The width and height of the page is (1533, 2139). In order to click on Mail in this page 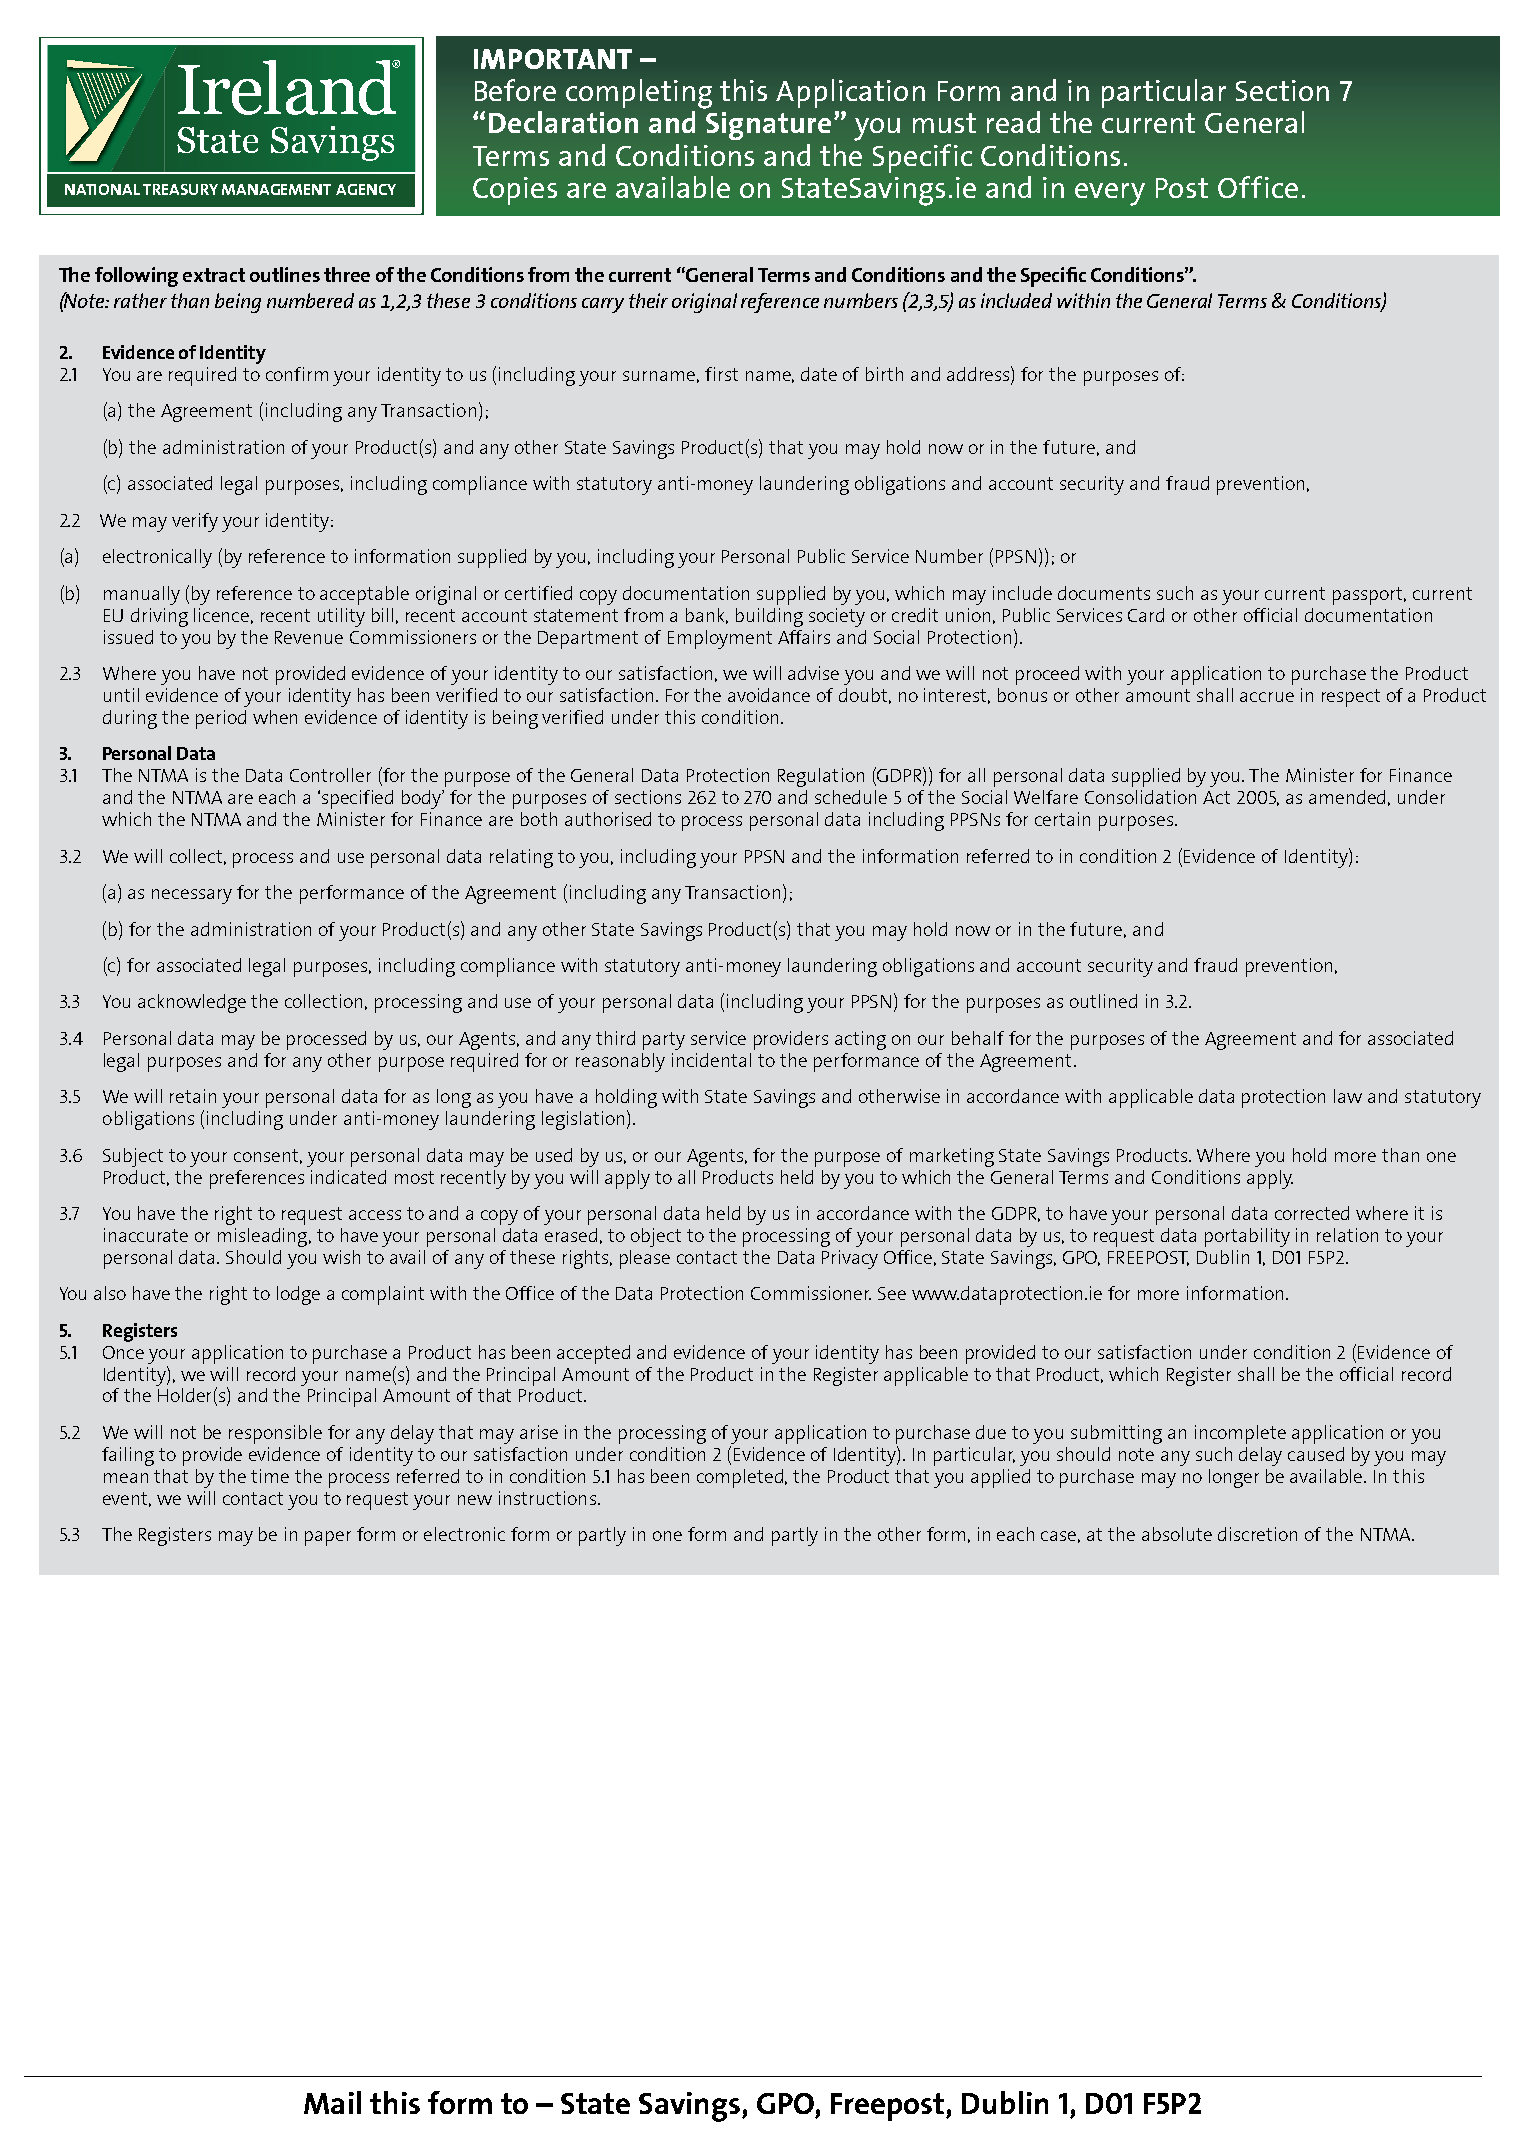, I will do `click(332, 2102)`.
